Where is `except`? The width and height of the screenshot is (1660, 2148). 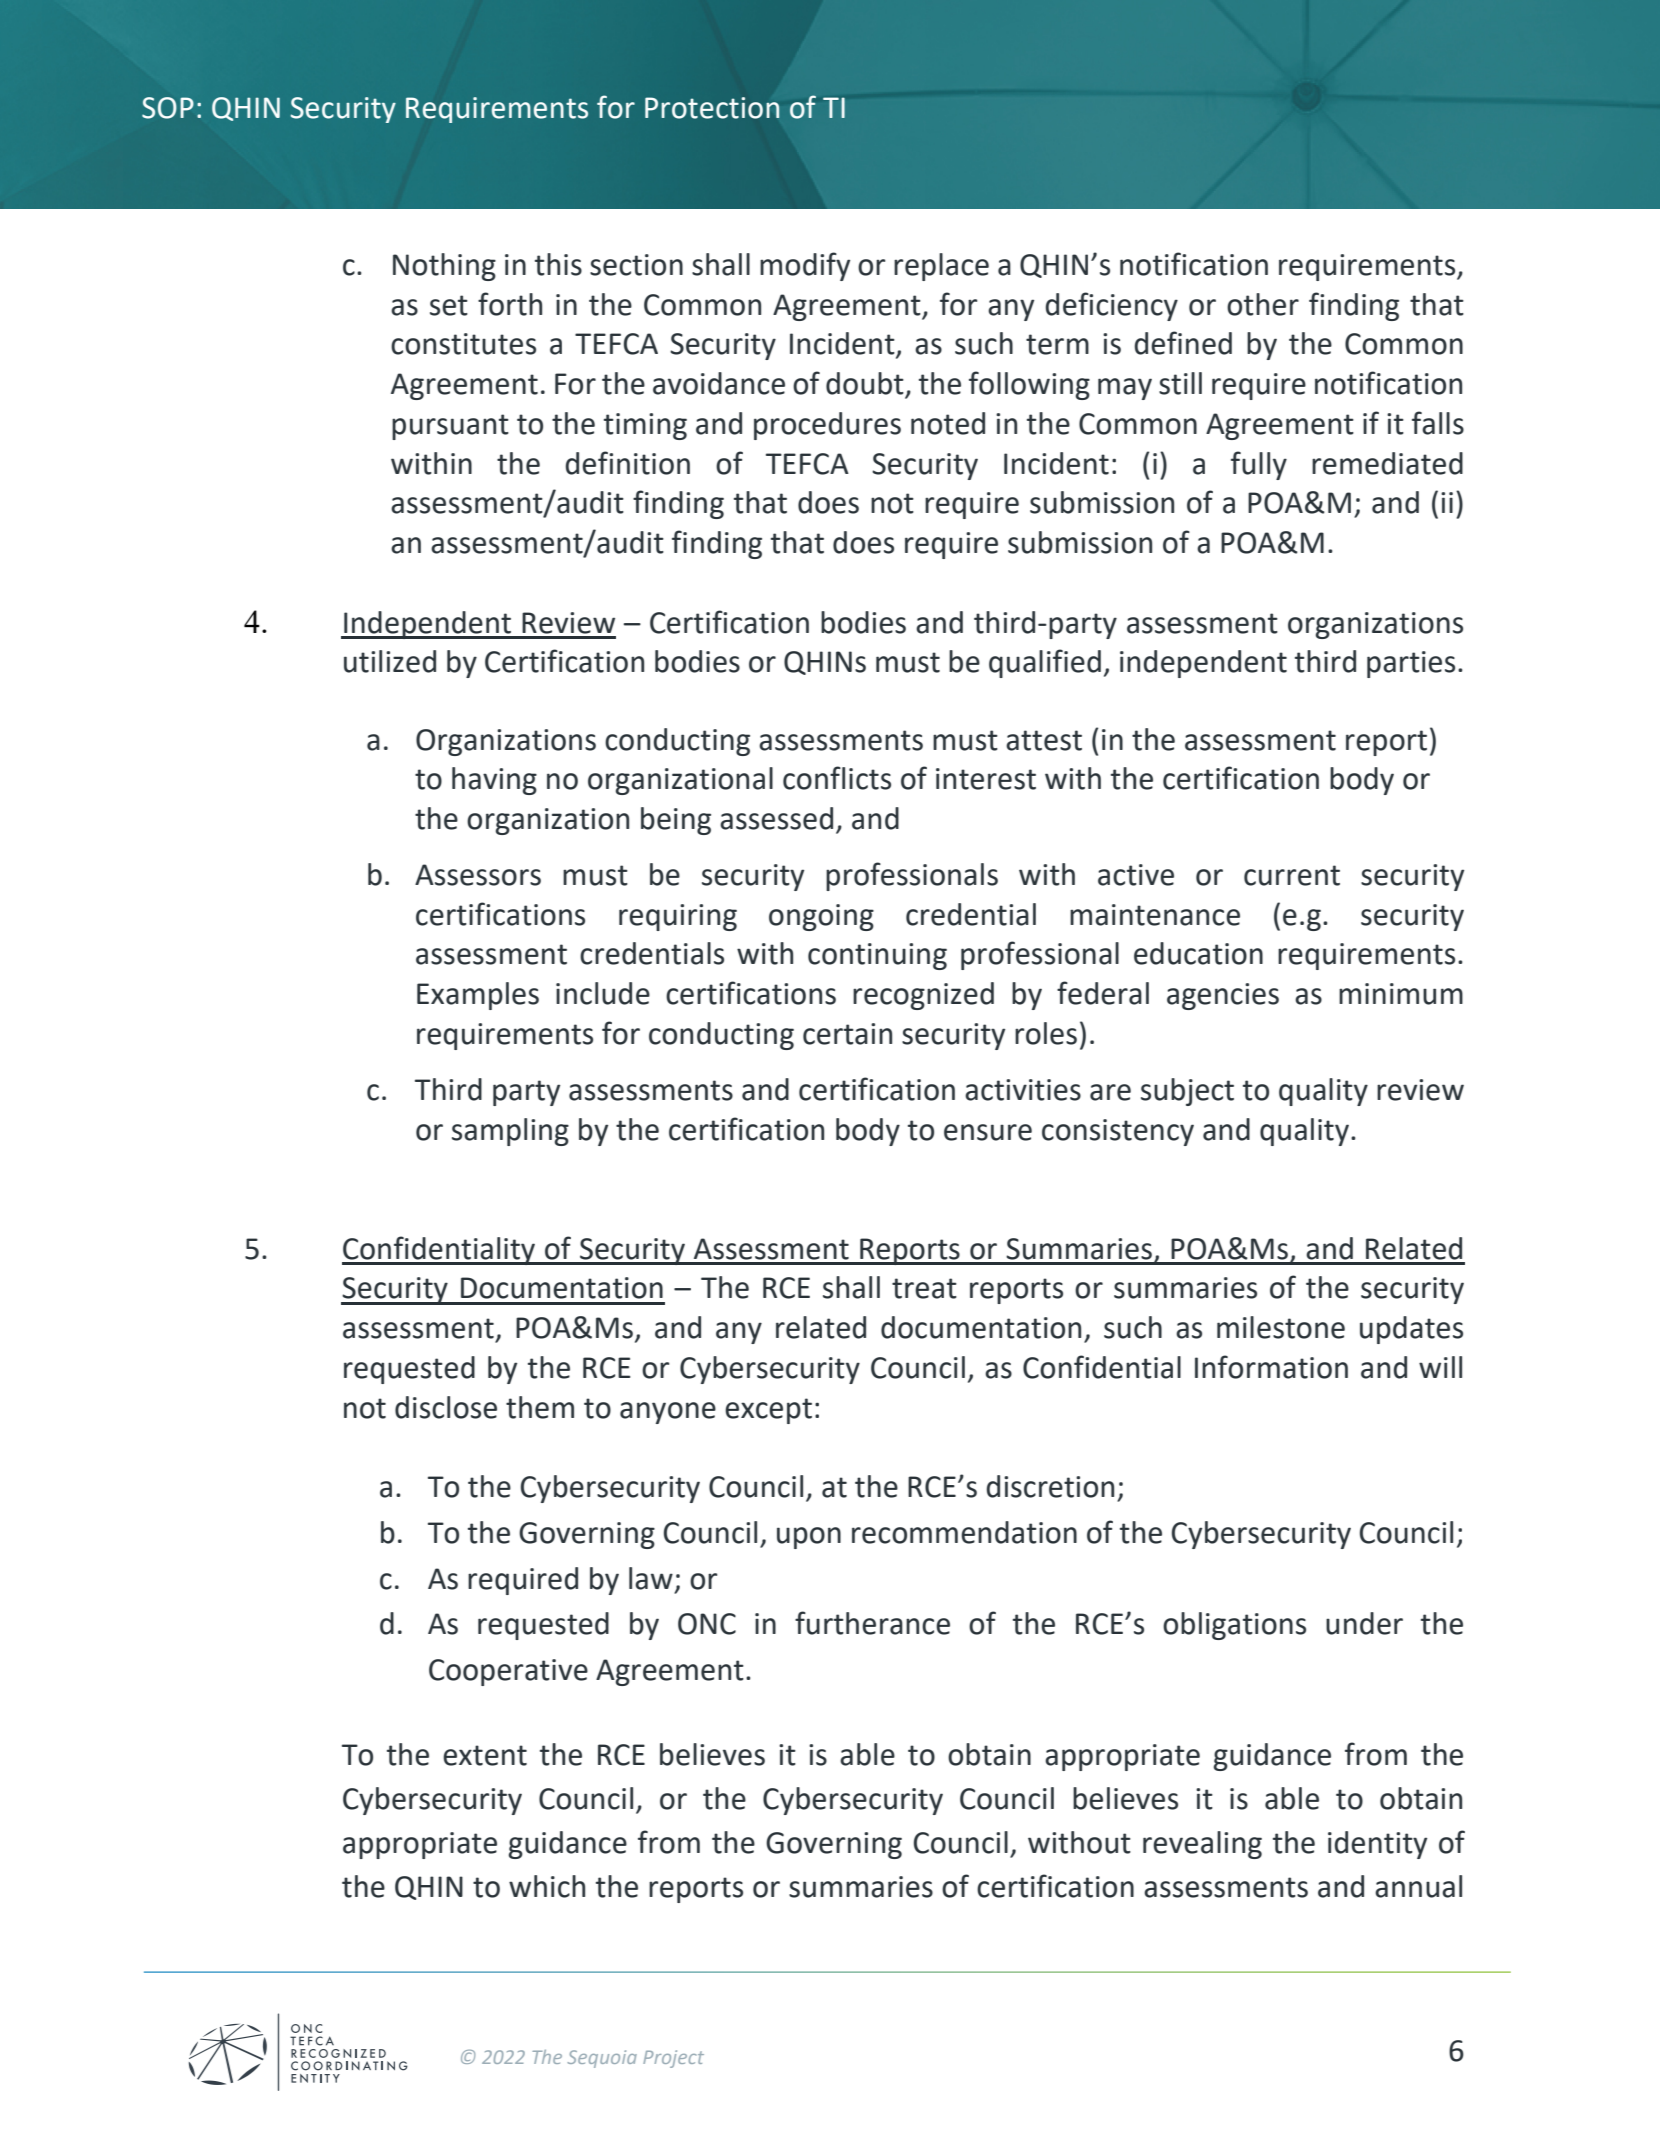 except is located at coordinates (768, 1411).
